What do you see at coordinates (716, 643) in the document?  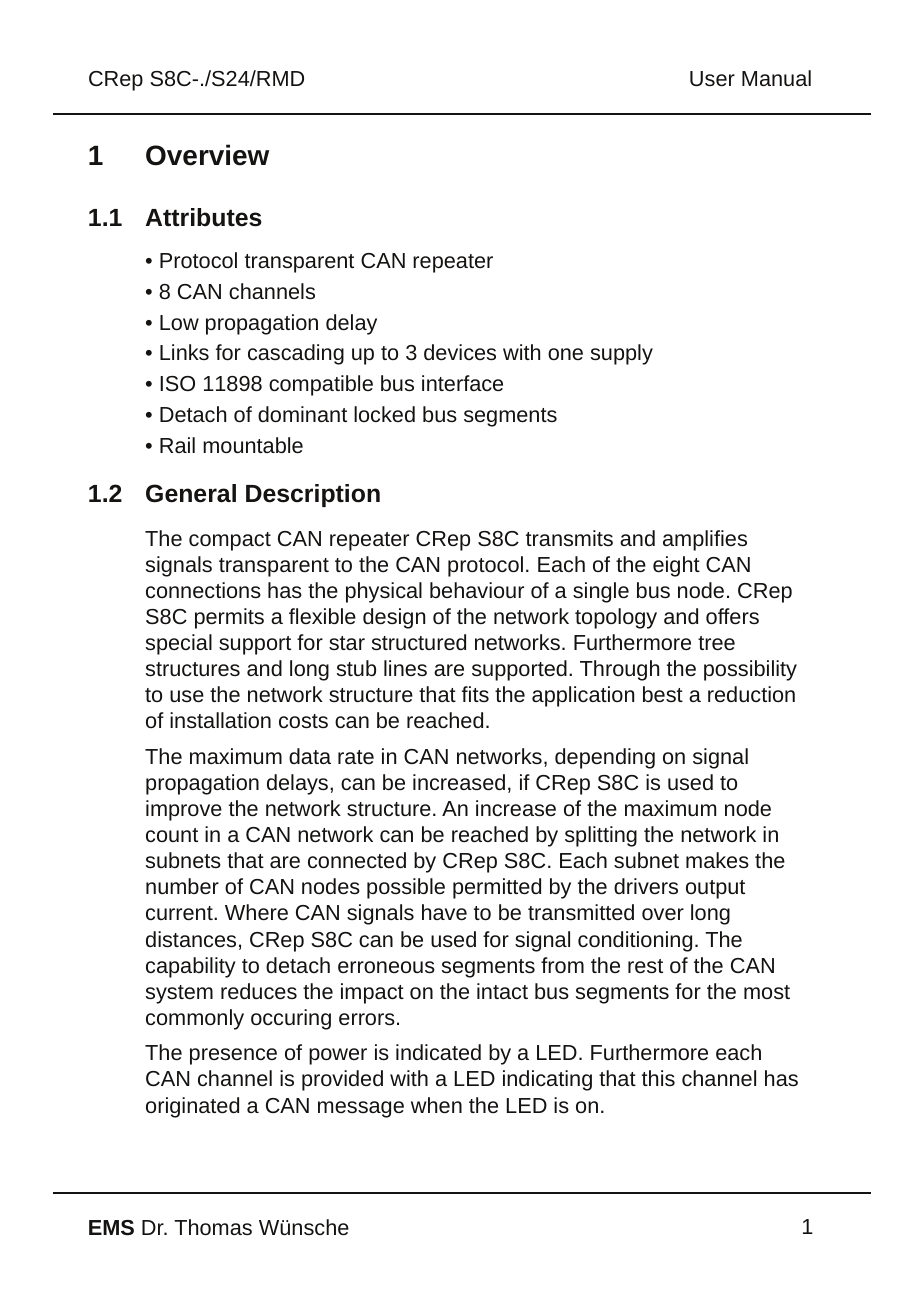 I see `tree` at bounding box center [716, 643].
